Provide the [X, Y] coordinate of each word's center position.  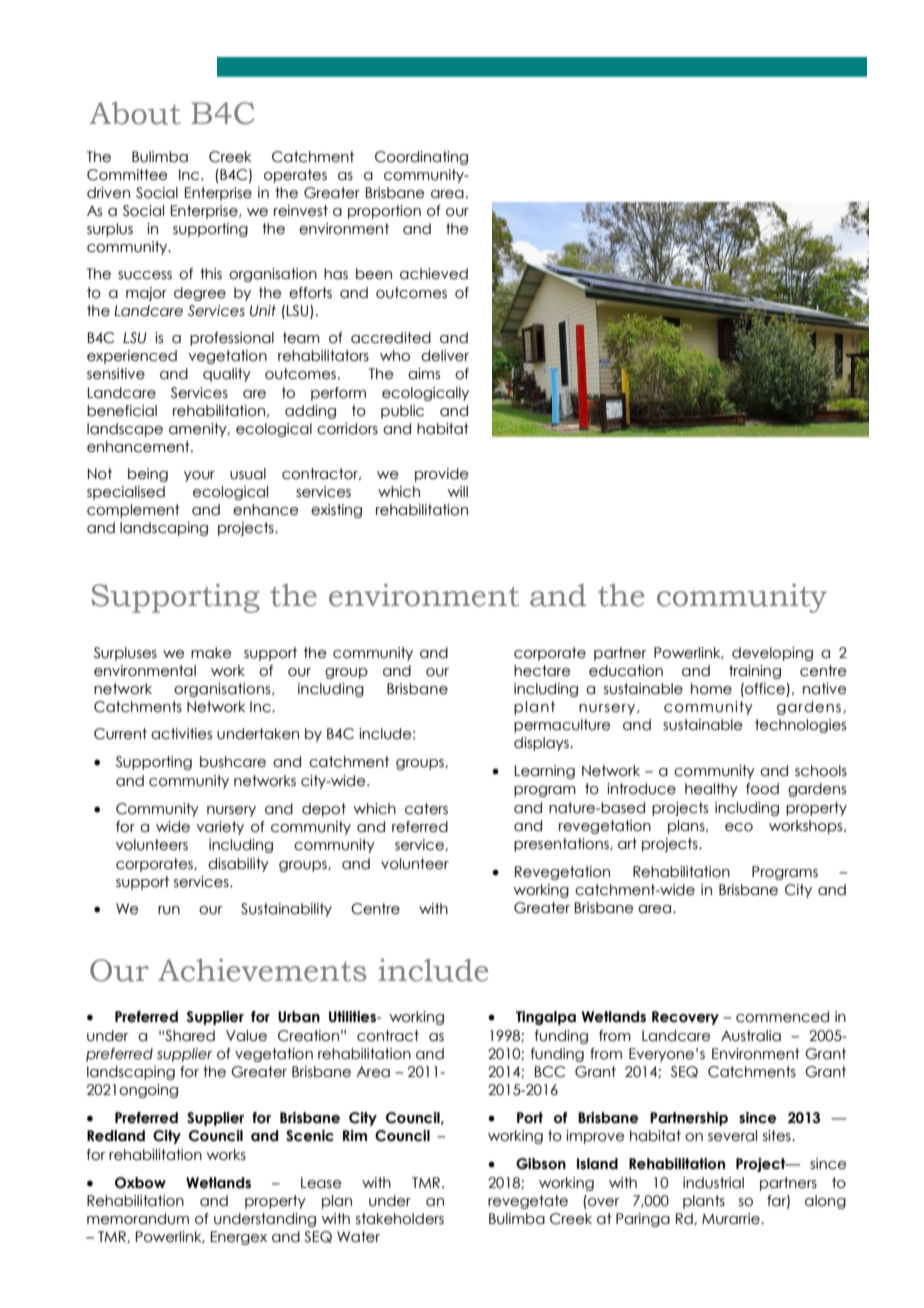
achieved [434, 274]
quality [227, 375]
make [211, 653]
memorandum [138, 1219]
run [169, 910]
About [135, 113]
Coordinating [421, 158]
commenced [782, 1017]
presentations [562, 845]
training [755, 672]
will [458, 491]
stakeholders [400, 1219]
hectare [542, 671]
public [402, 412]
